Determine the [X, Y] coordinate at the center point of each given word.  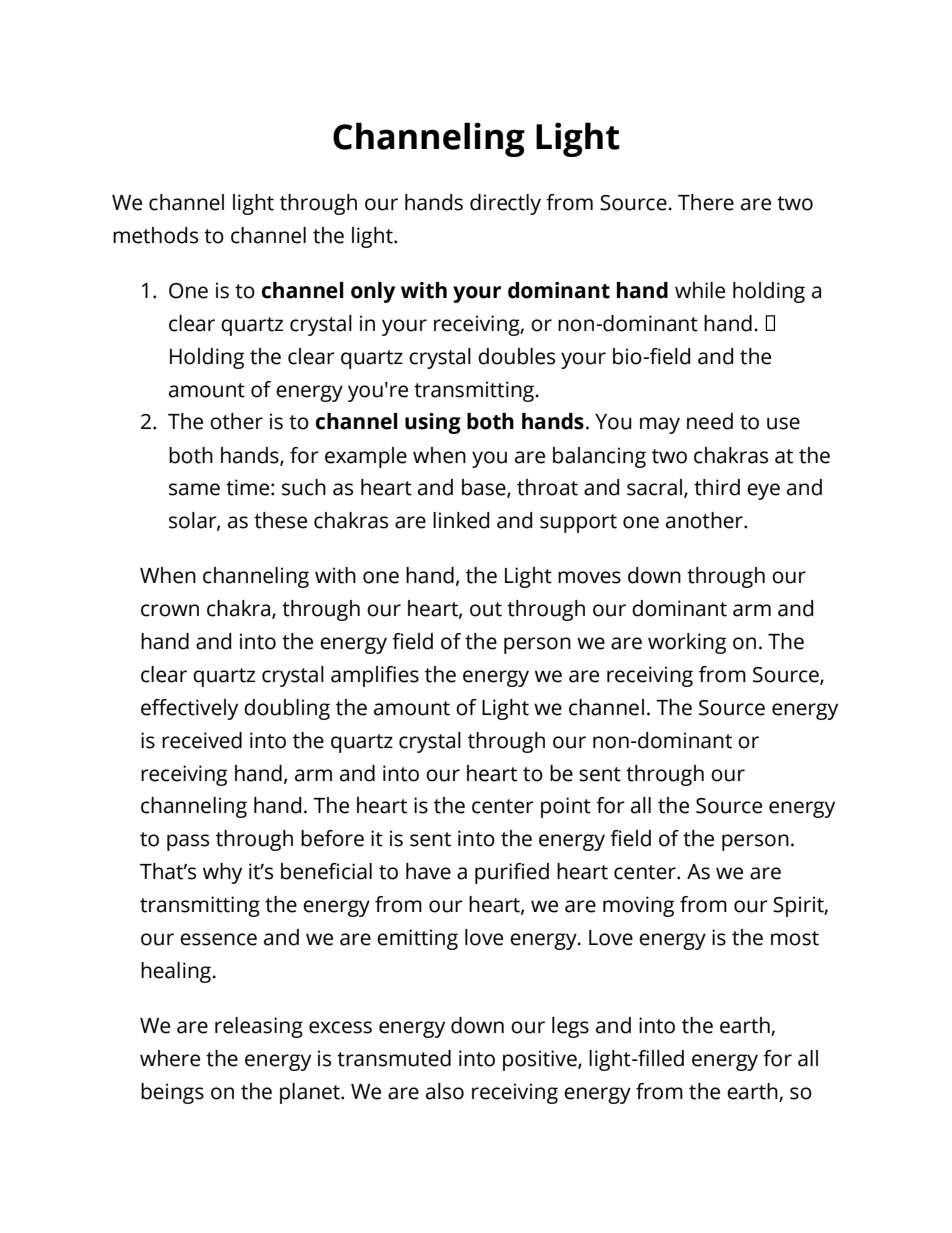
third [717, 487]
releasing [259, 1027]
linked [461, 520]
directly [505, 204]
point [566, 807]
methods [155, 235]
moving [638, 906]
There [706, 202]
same [194, 489]
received [202, 740]
